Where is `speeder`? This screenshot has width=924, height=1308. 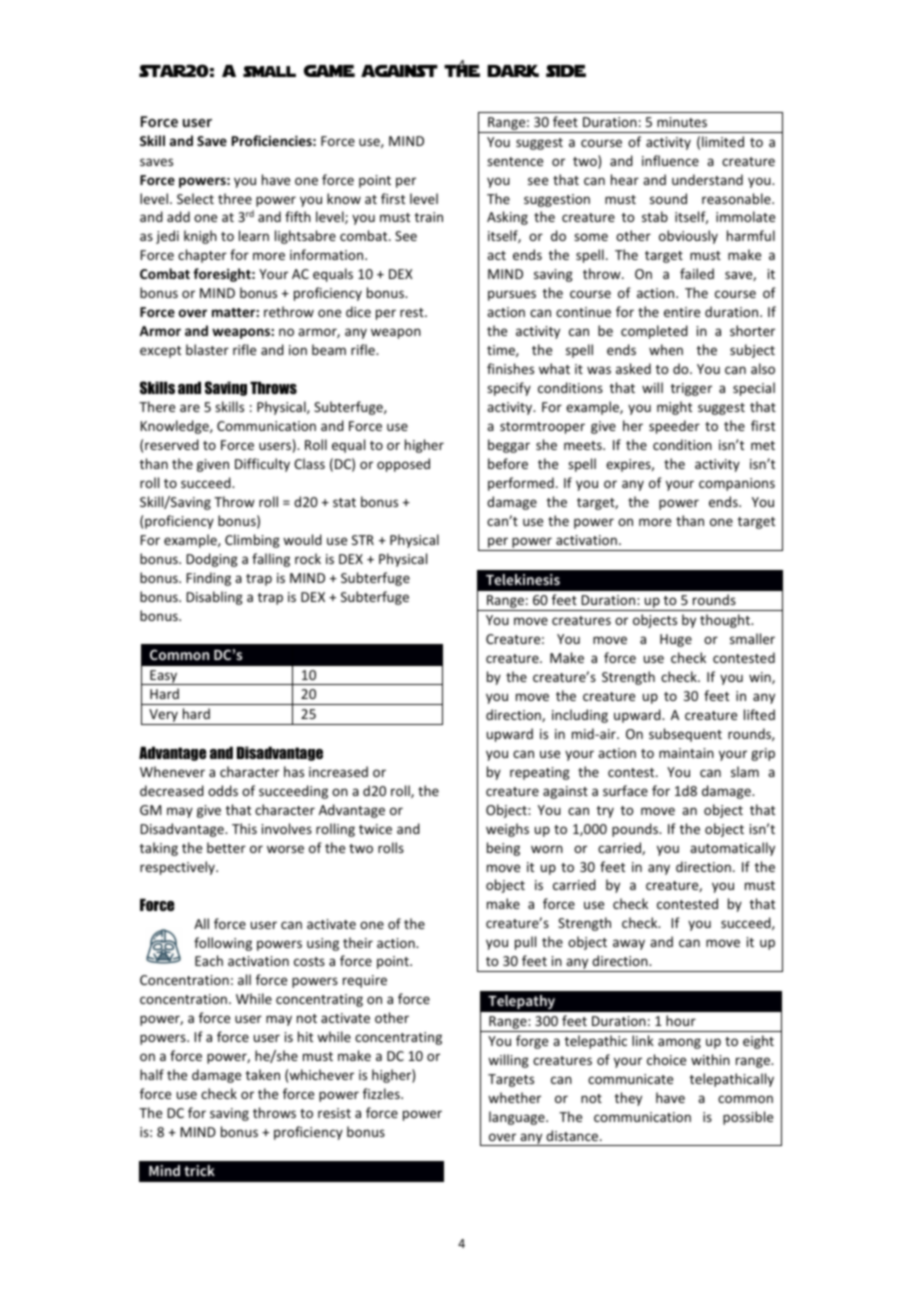 speeder is located at coordinates (674, 427).
